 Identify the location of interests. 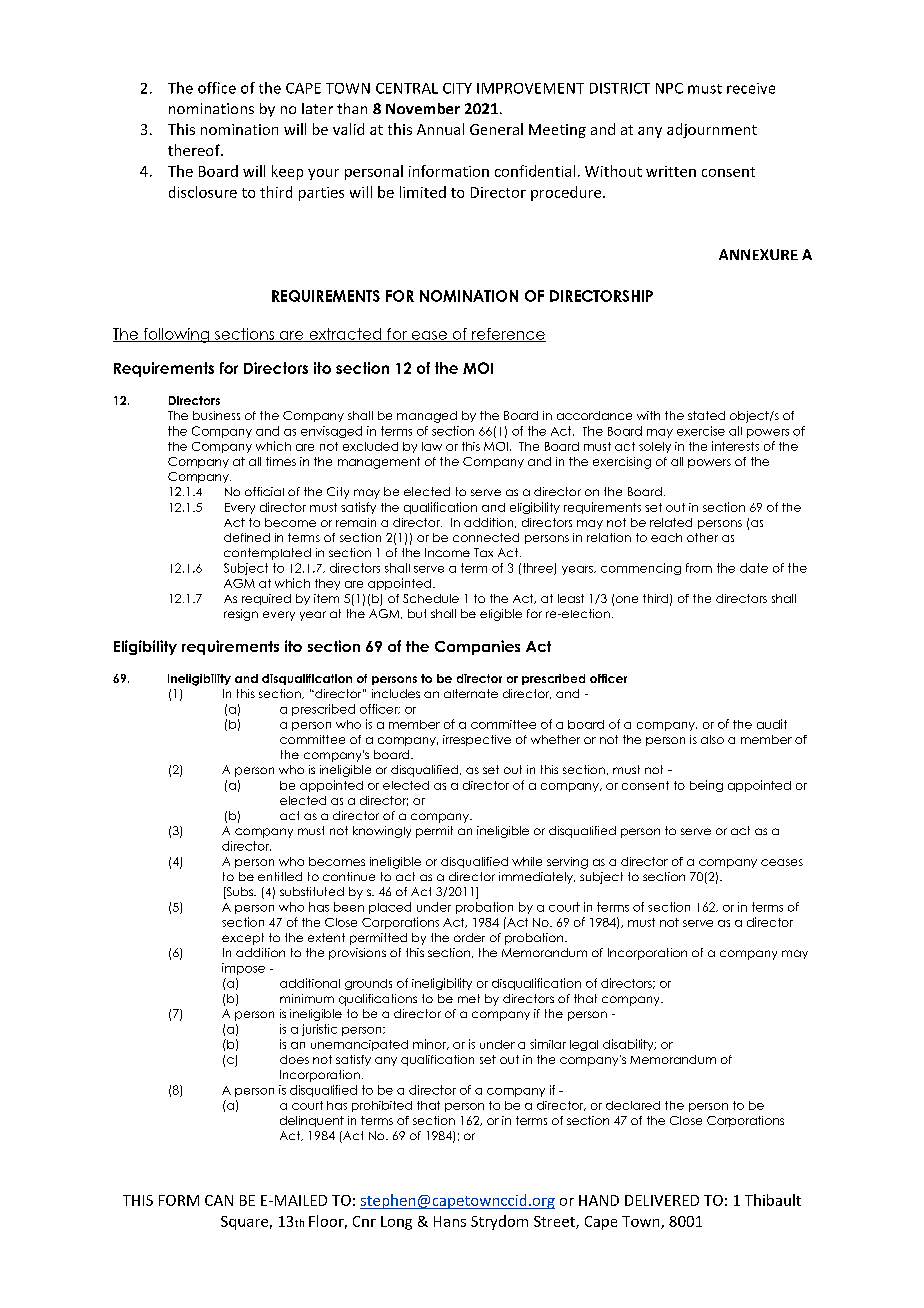
(735, 446).
